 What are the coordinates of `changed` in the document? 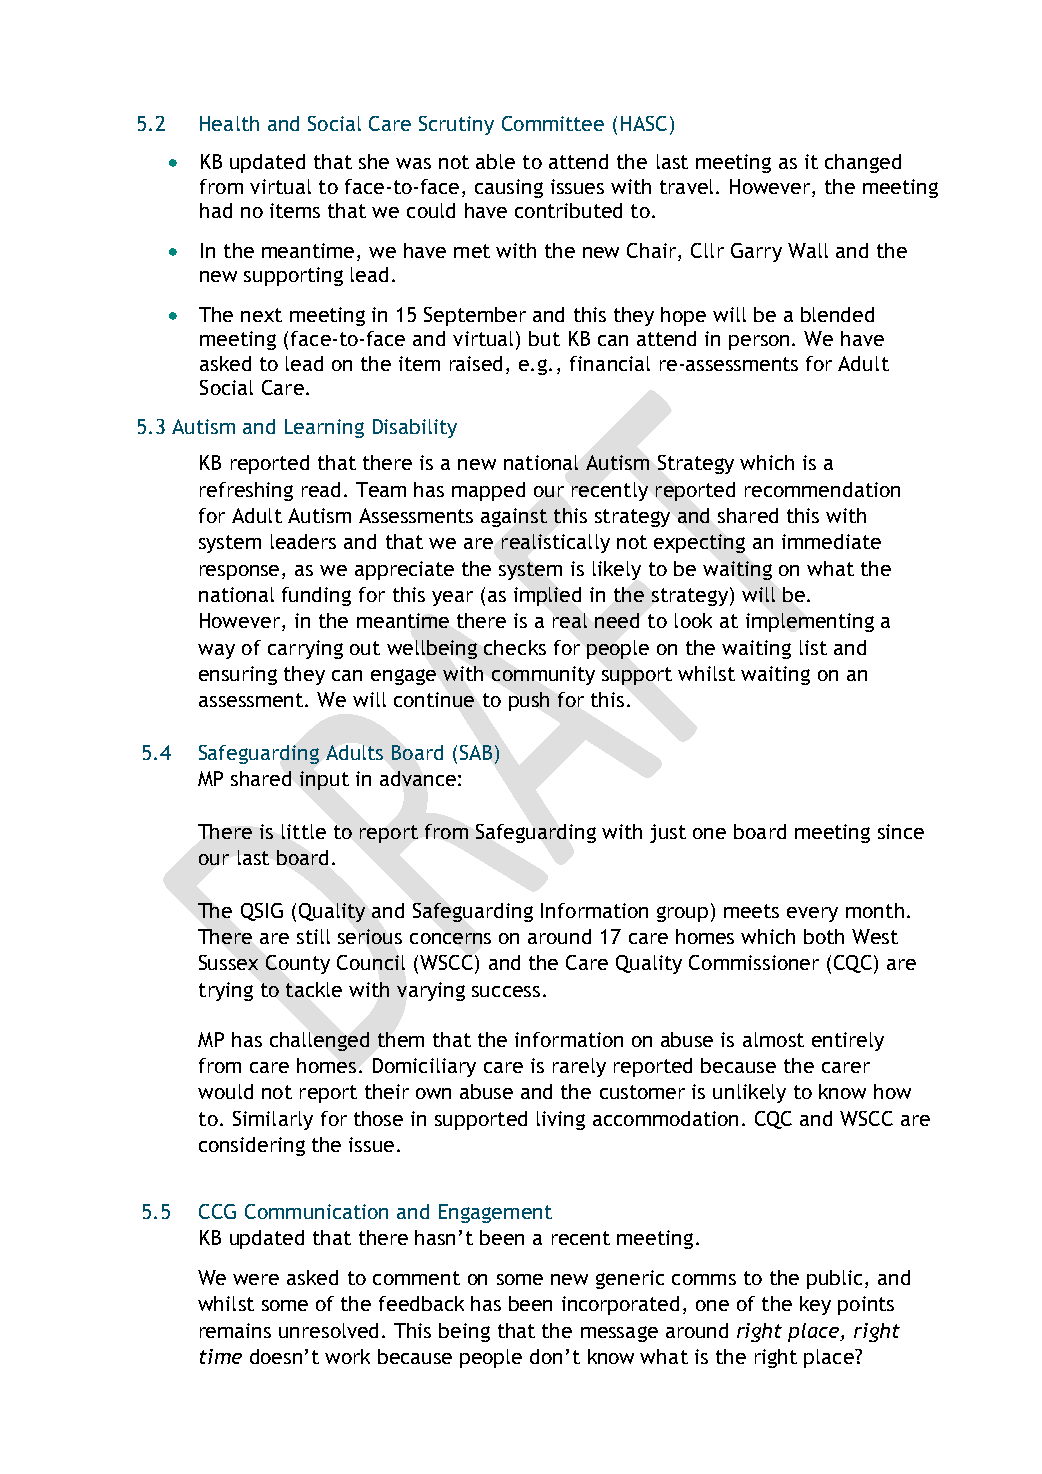 It's located at (863, 163).
